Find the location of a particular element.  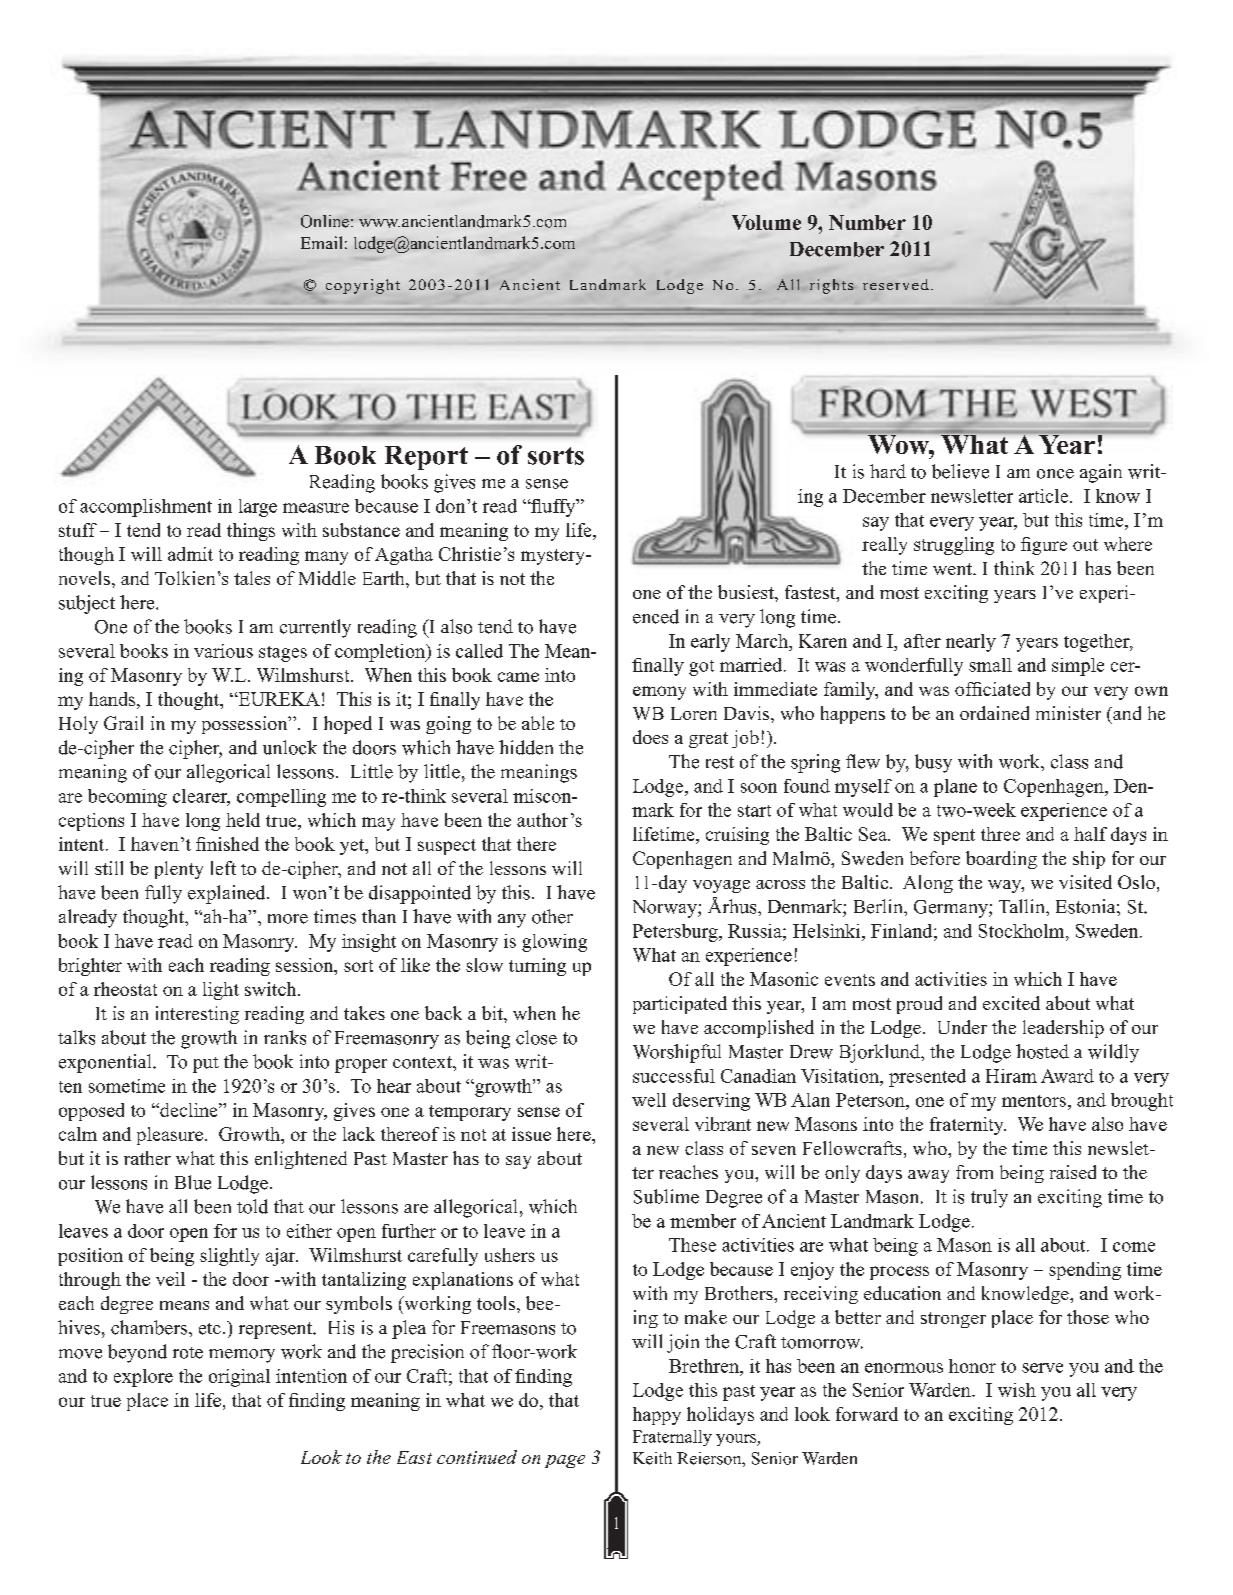

happy is located at coordinates (657, 1416).
